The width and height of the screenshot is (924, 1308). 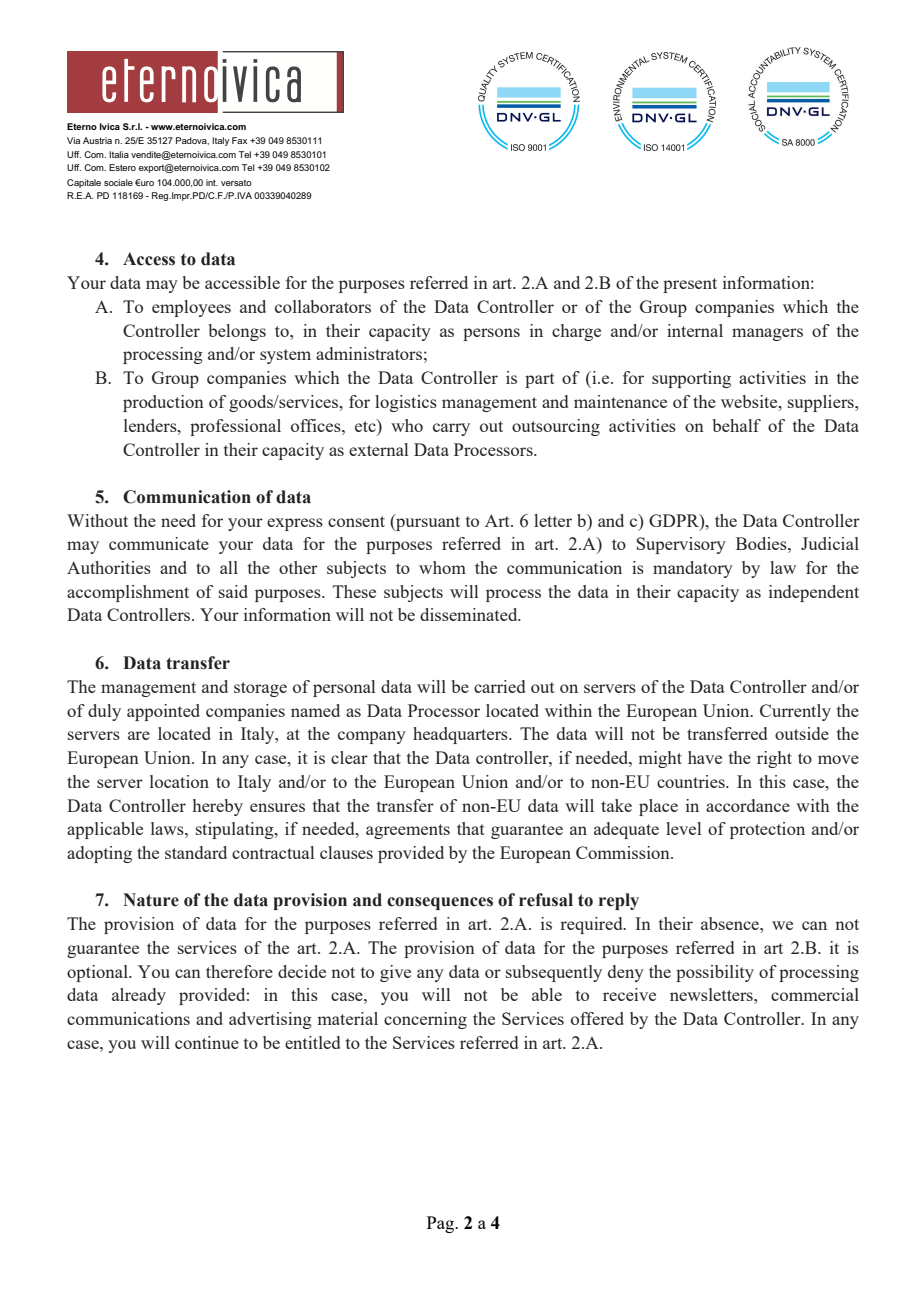 What do you see at coordinates (442, 1224) in the screenshot?
I see `Pag` at bounding box center [442, 1224].
